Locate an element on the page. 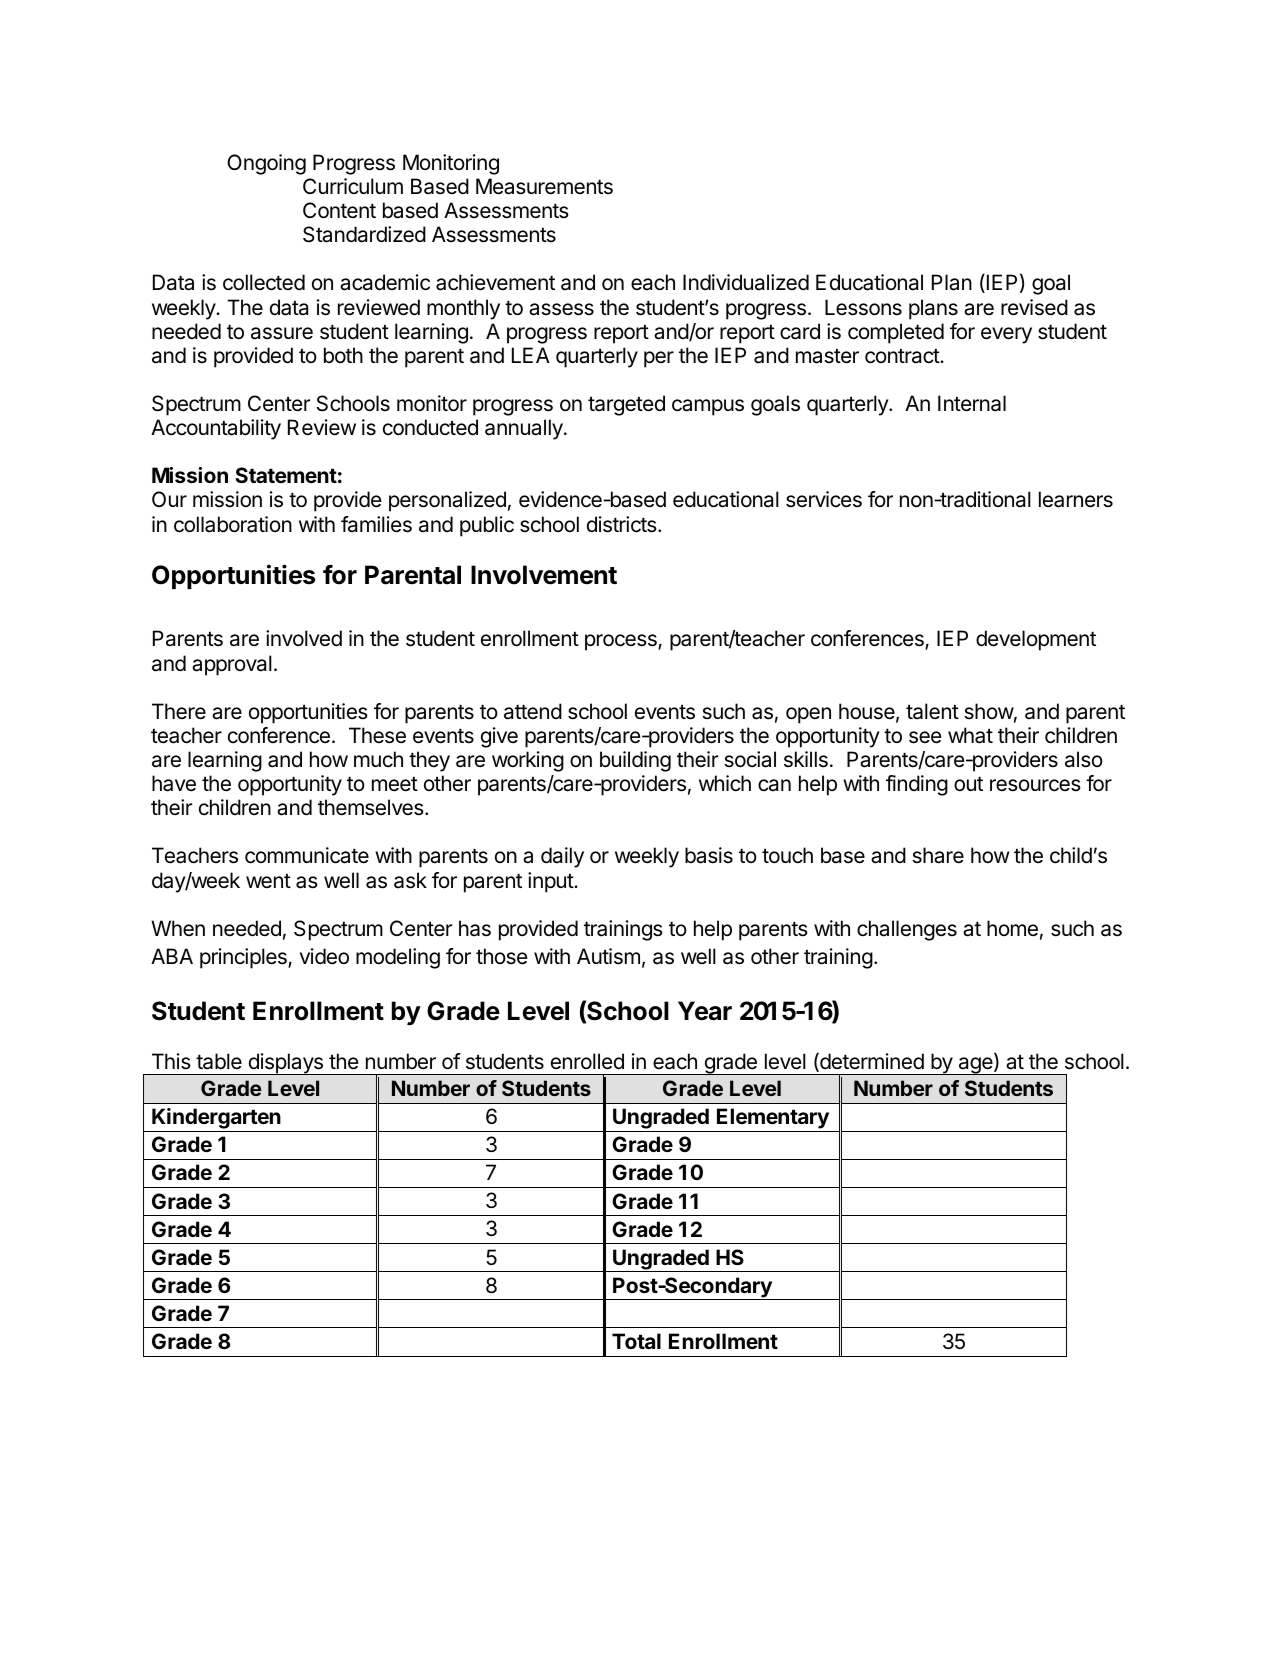 This page has width=1284, height=1661. building is located at coordinates (635, 761).
